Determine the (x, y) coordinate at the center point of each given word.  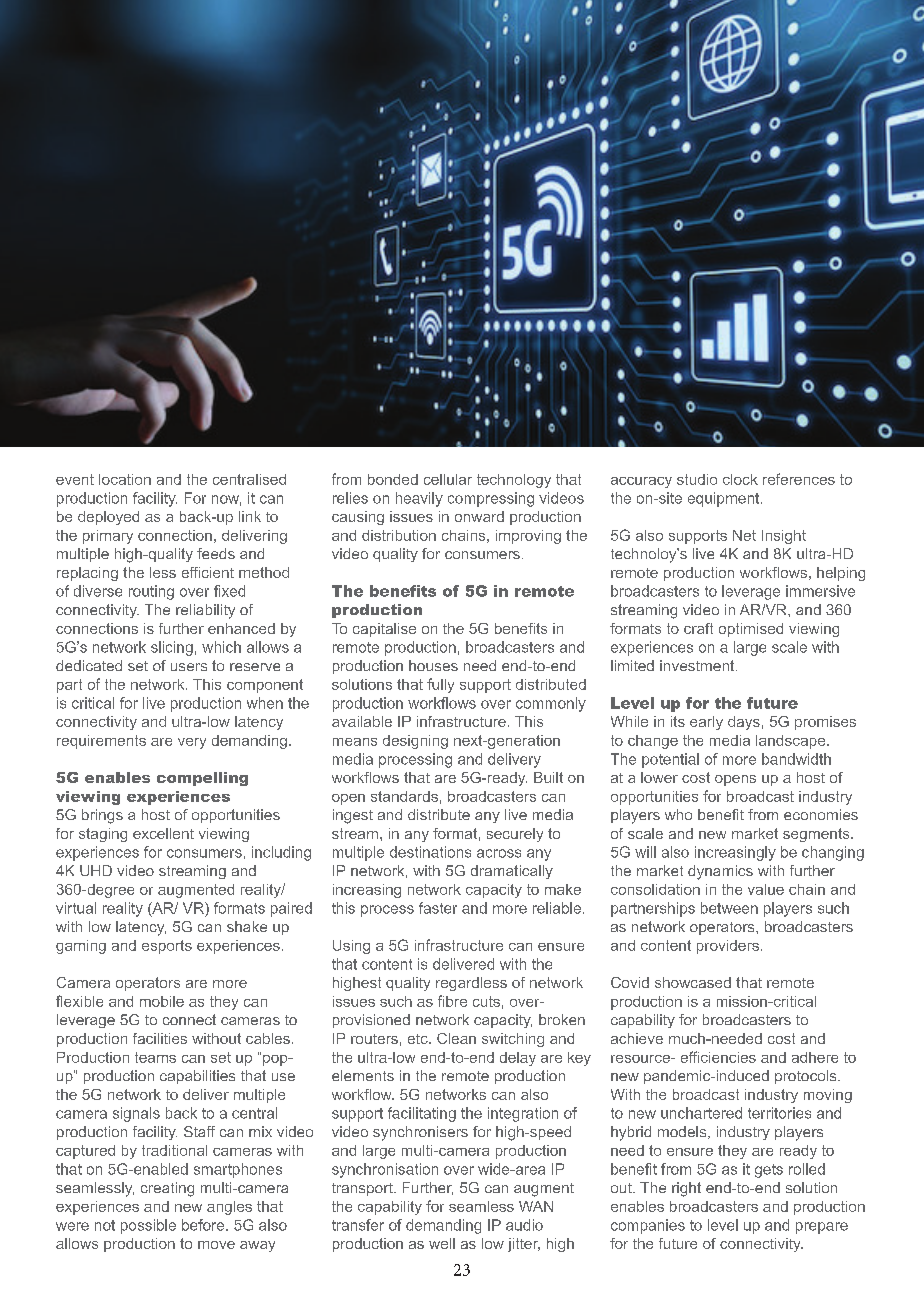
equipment (725, 499)
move (216, 1245)
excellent (163, 833)
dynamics (720, 872)
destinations (430, 852)
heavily (419, 499)
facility (155, 499)
